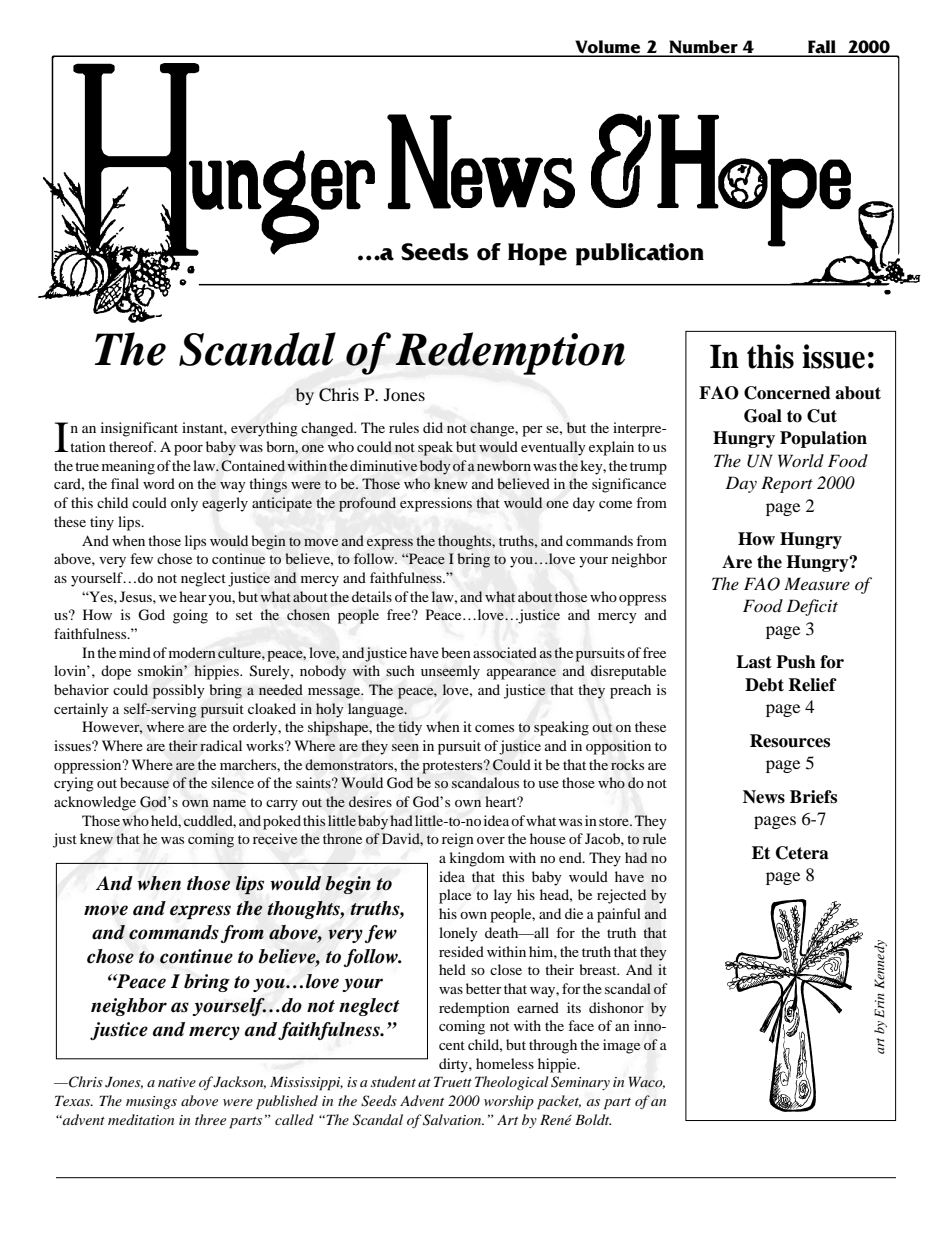  I want to click on did, so click(433, 427).
